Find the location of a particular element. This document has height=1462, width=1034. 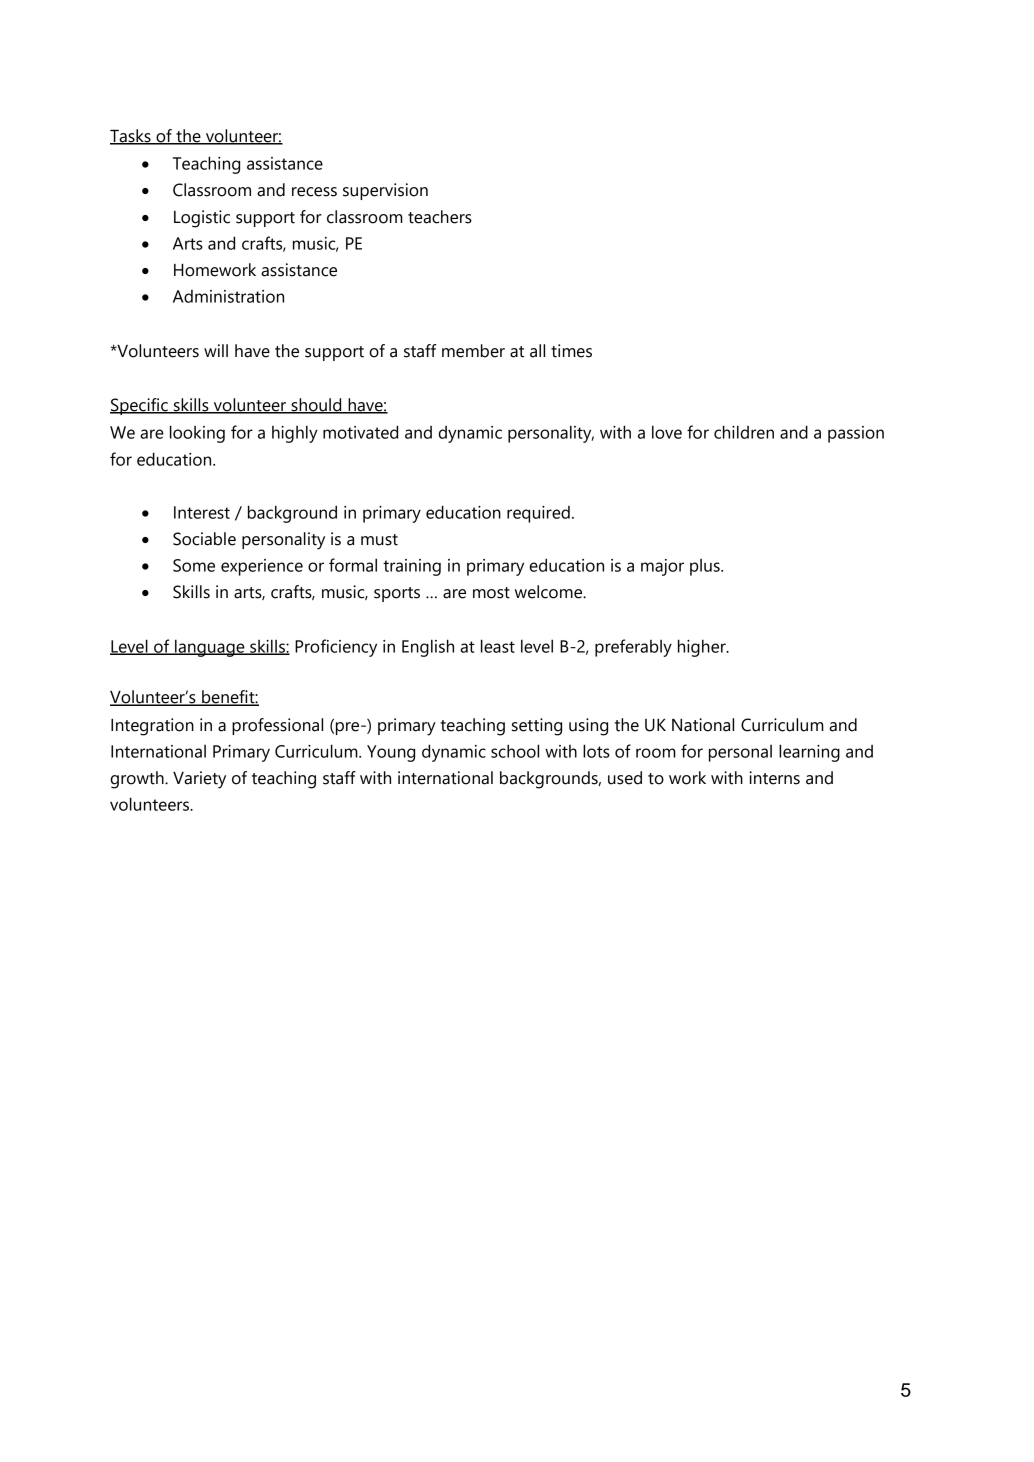

teachers is located at coordinates (440, 217).
